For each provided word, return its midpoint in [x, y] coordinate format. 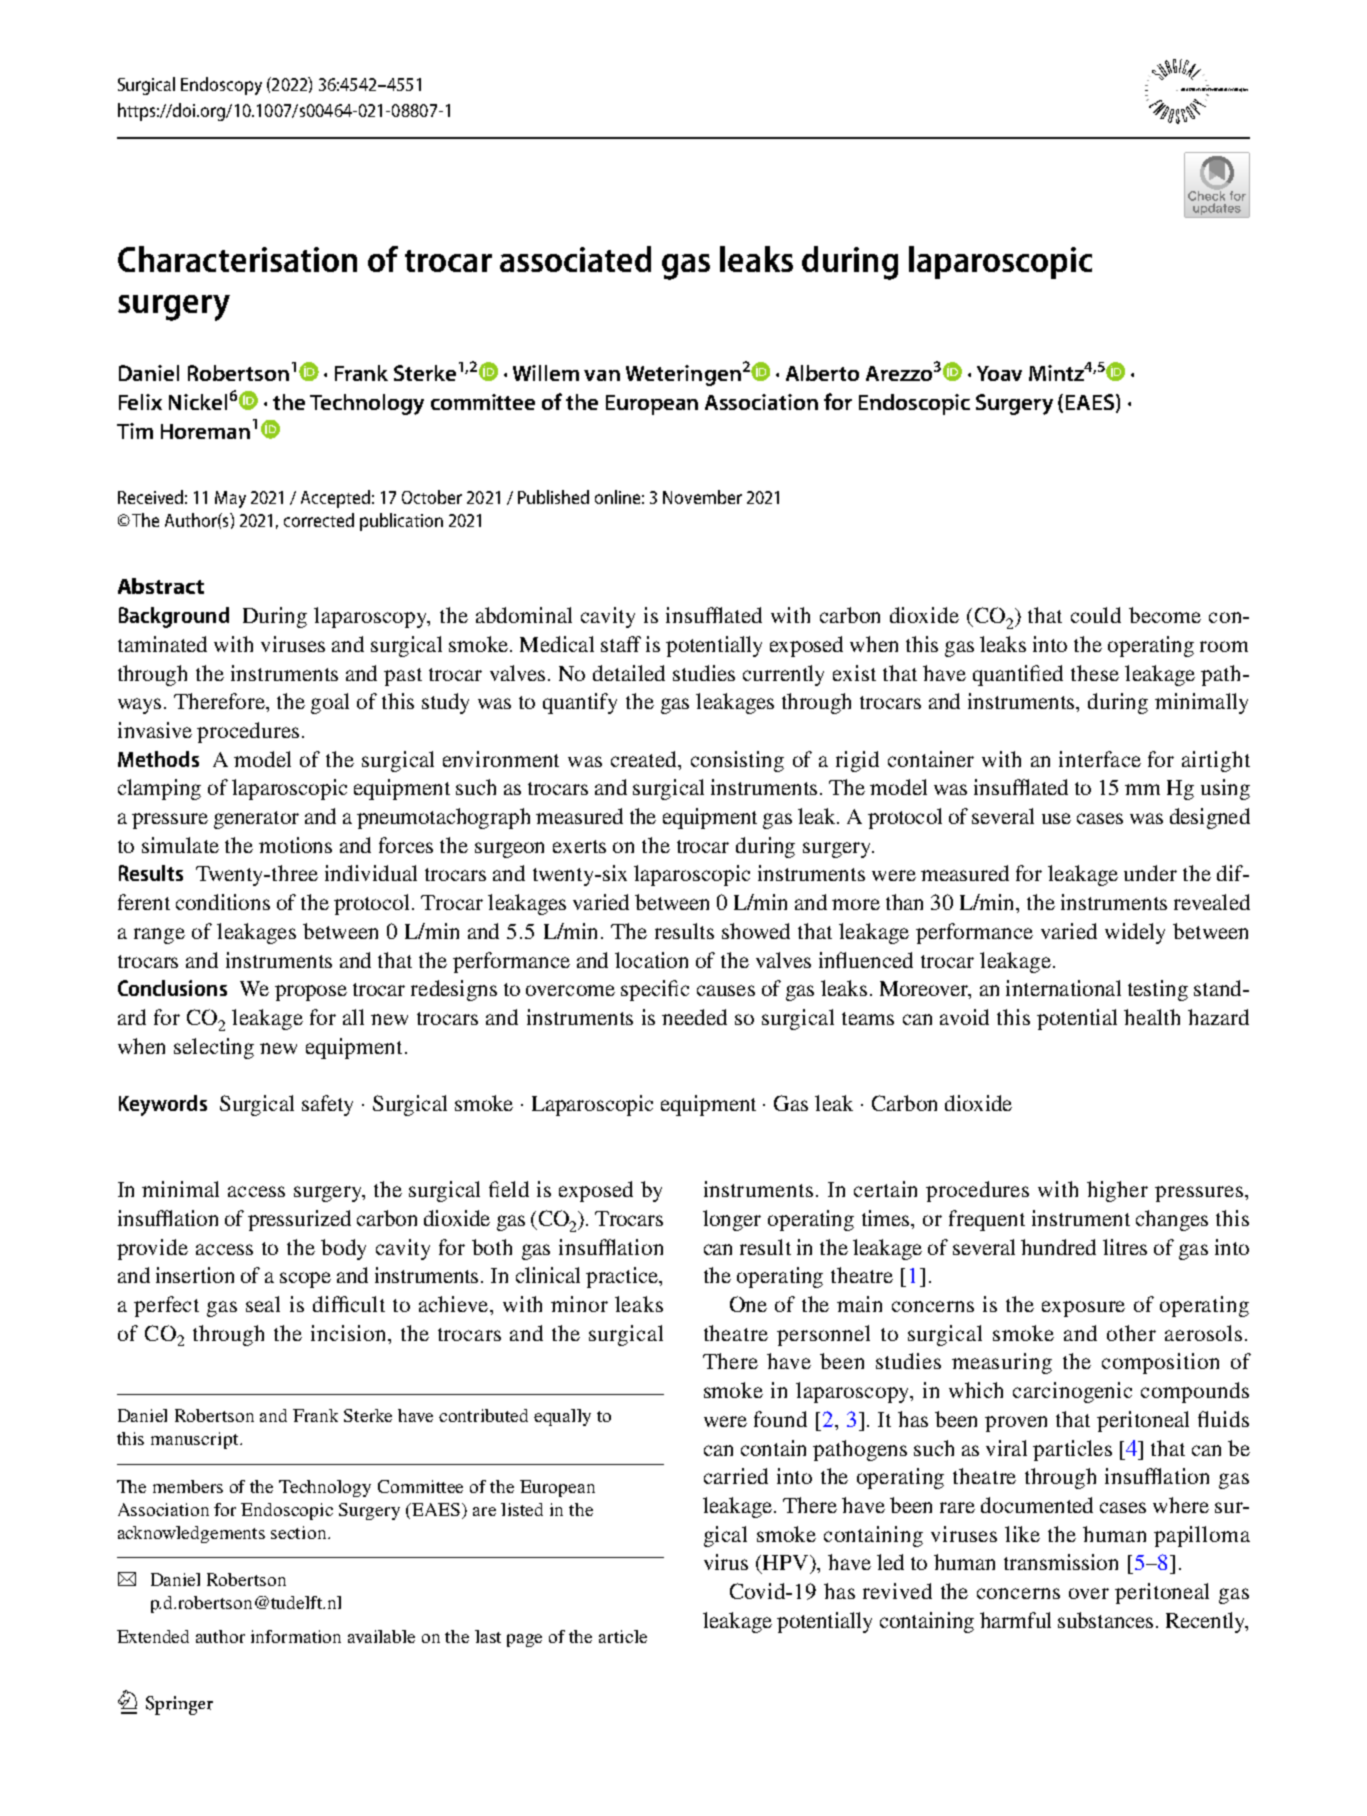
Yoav [999, 373]
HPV [787, 1562]
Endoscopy [221, 86]
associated [575, 259]
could [1096, 615]
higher [1117, 1191]
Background [174, 617]
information [296, 1636]
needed [694, 1017]
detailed [629, 673]
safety [327, 1105]
